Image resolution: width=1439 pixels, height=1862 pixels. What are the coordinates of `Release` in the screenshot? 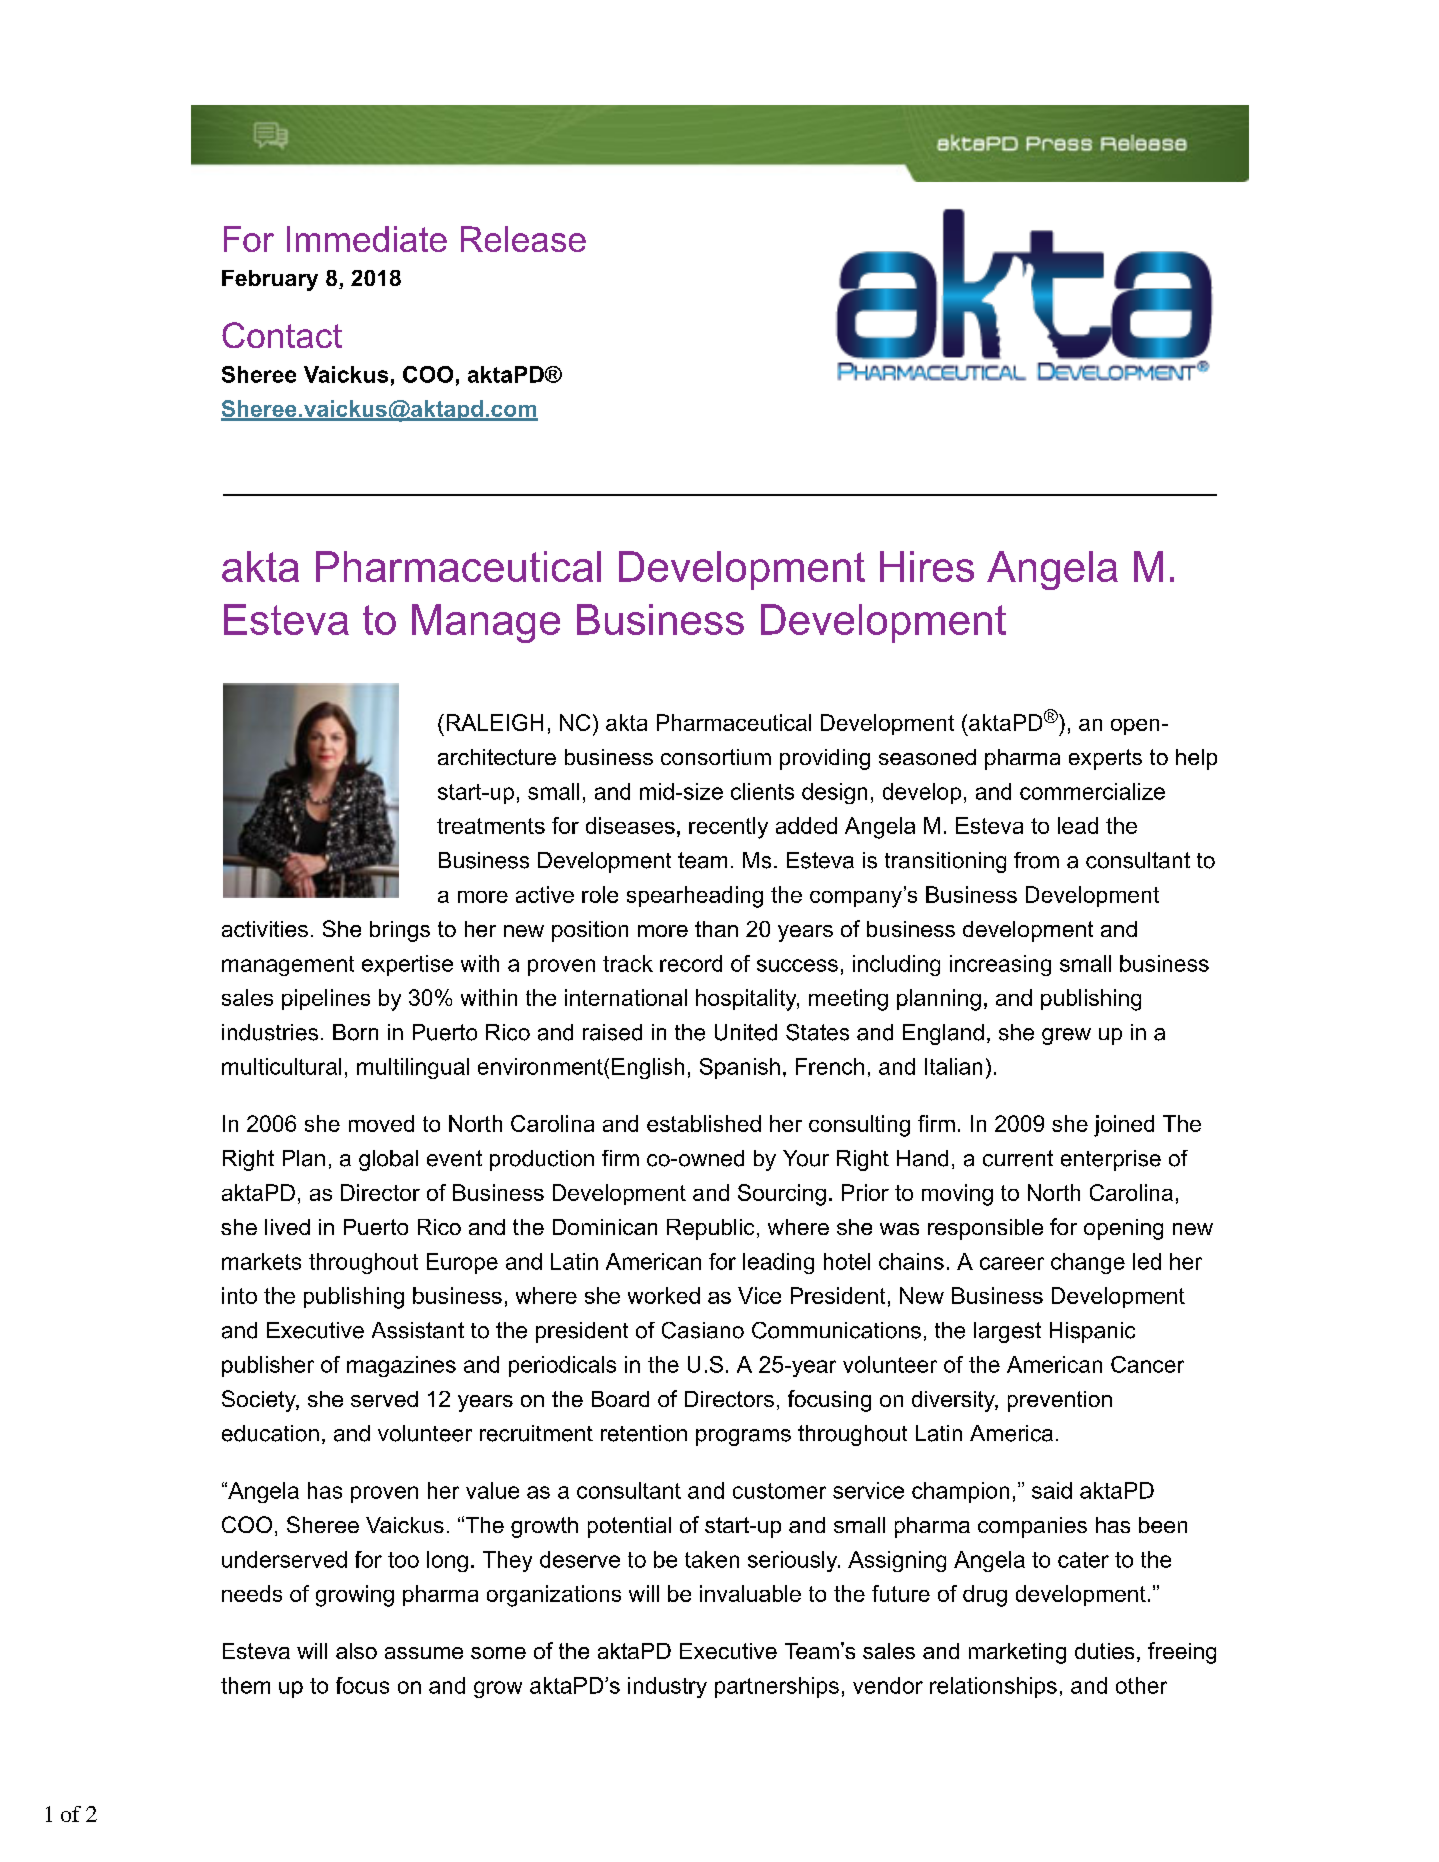 It's located at (523, 239).
